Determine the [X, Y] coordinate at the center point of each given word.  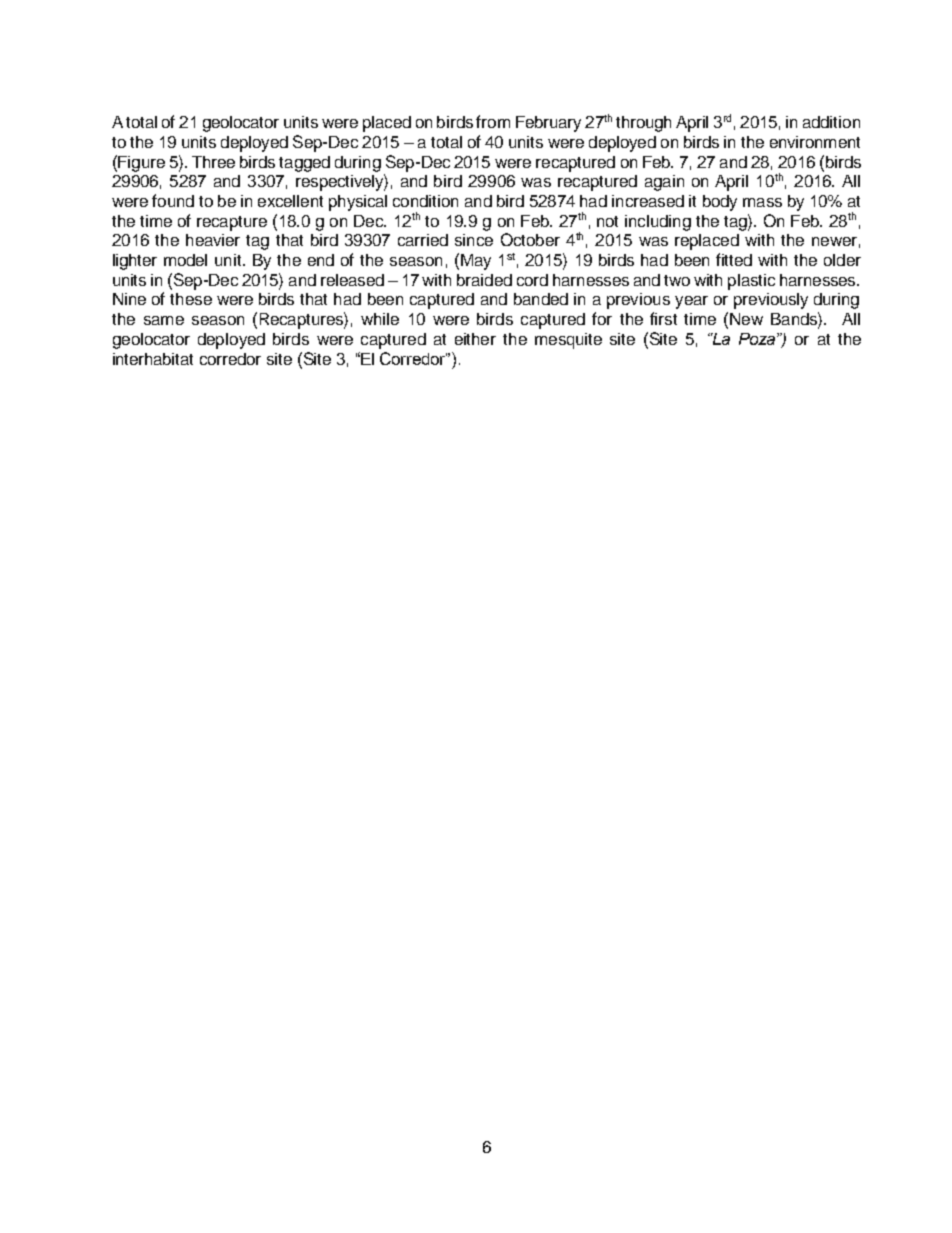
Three [213, 162]
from [493, 121]
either [475, 339]
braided [484, 280]
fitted [734, 259]
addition [831, 122]
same [164, 320]
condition [425, 201]
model [185, 260]
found [173, 200]
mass [762, 202]
